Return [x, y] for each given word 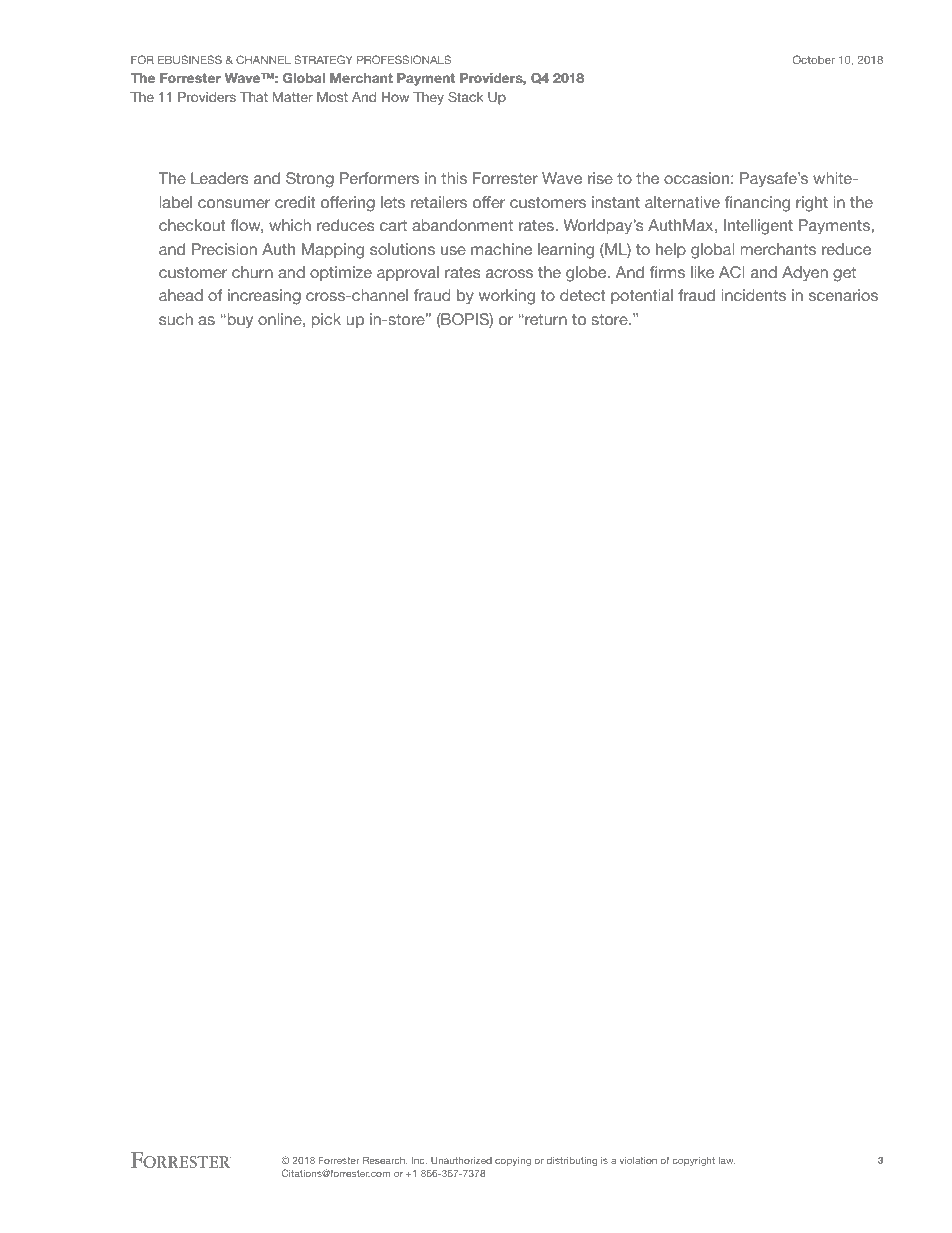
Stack [466, 97]
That [254, 97]
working [507, 297]
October [814, 59]
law [727, 1160]
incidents [753, 295]
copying [513, 1161]
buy [239, 321]
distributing [572, 1161]
